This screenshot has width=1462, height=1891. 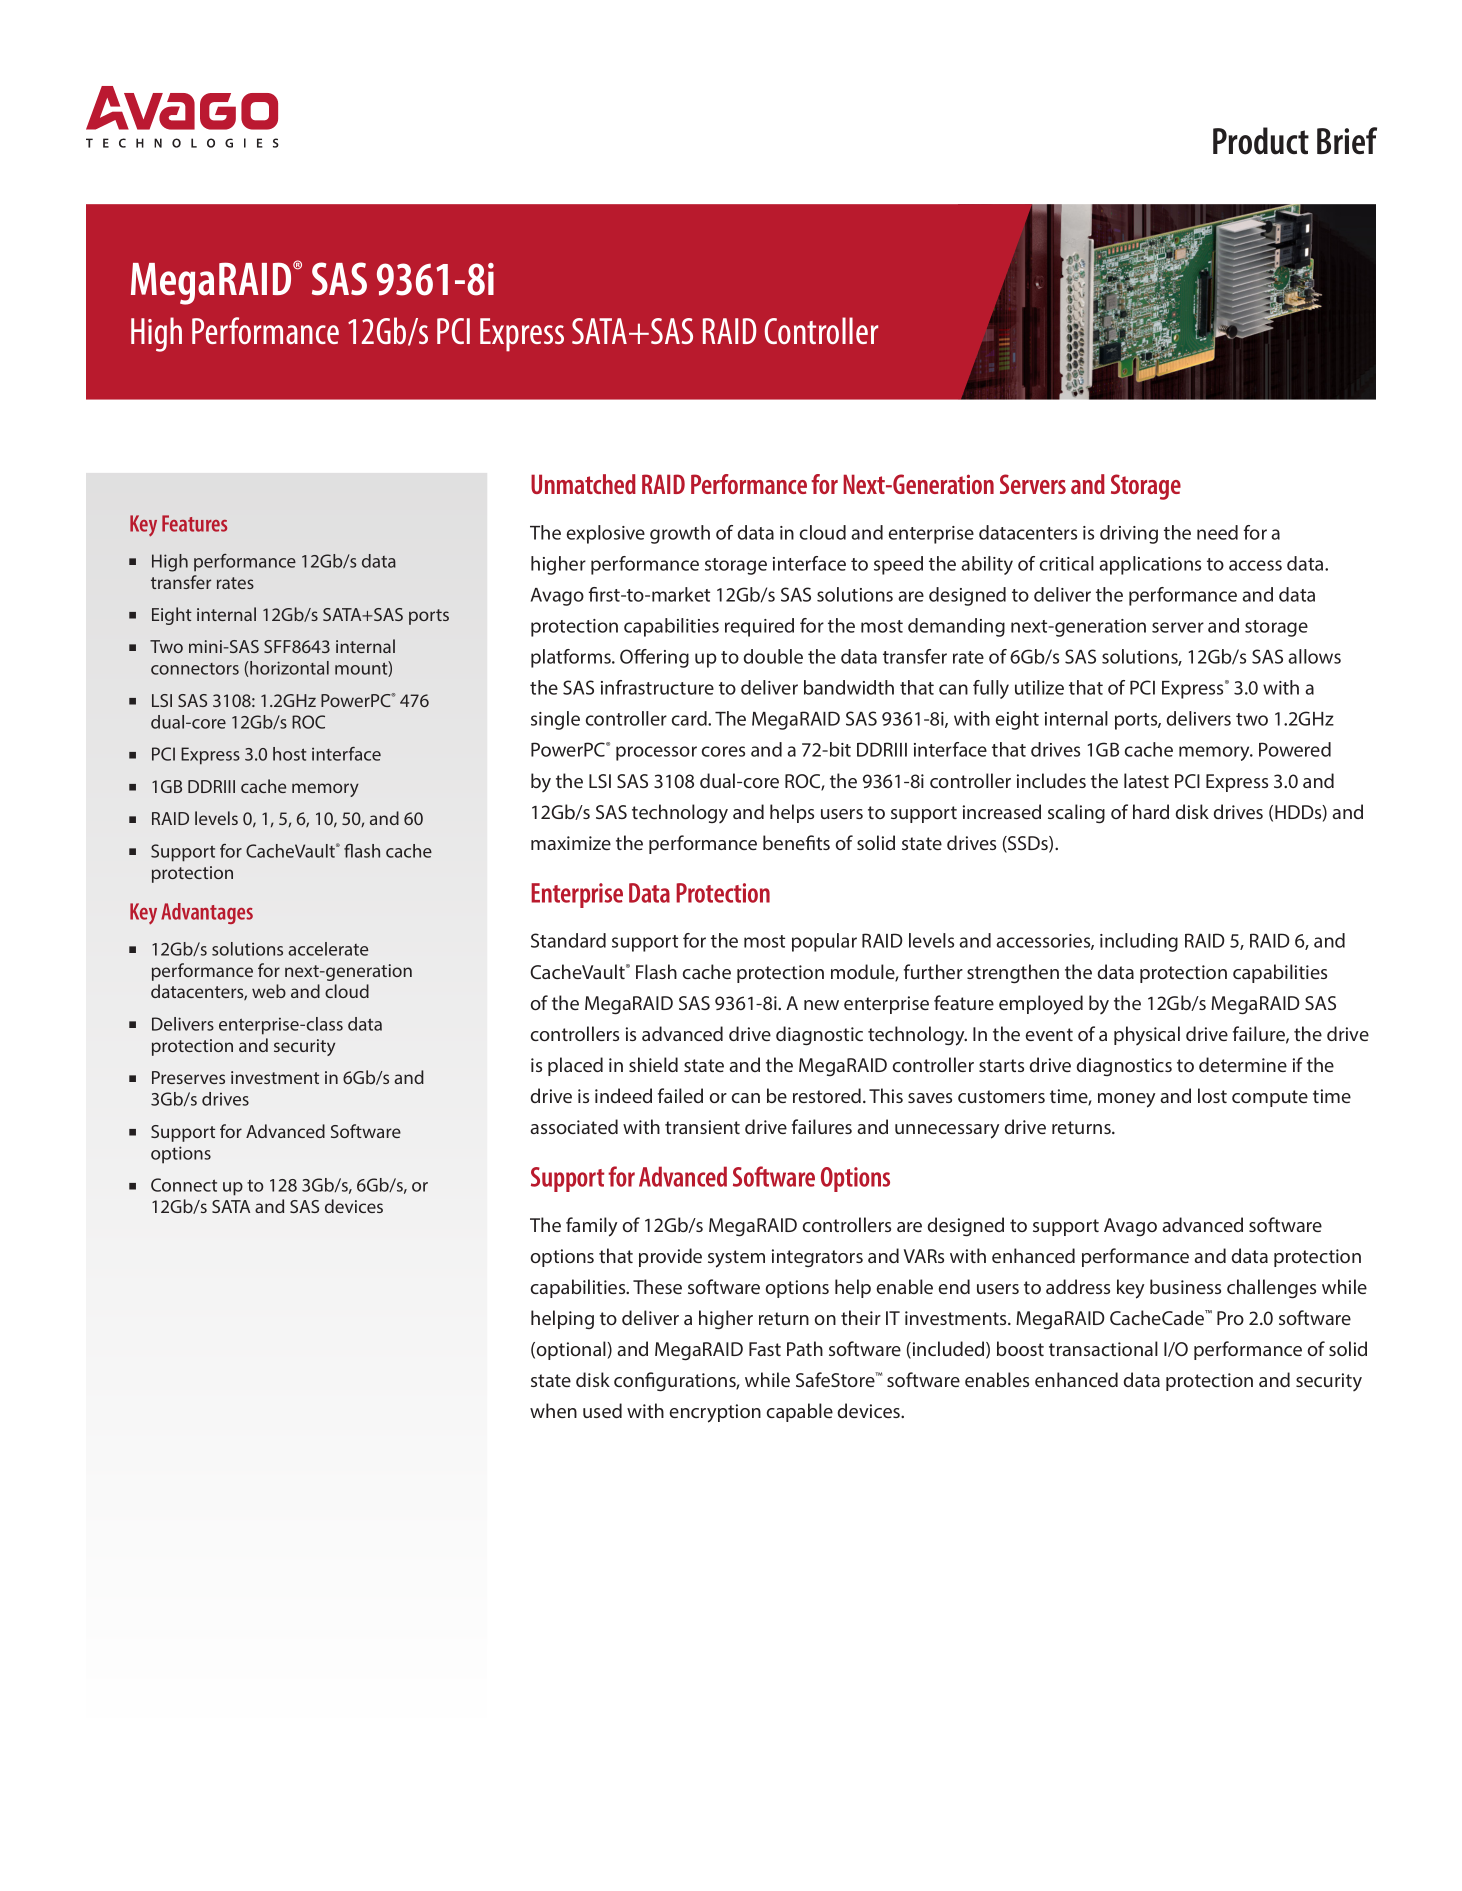 I want to click on web, so click(x=269, y=991).
